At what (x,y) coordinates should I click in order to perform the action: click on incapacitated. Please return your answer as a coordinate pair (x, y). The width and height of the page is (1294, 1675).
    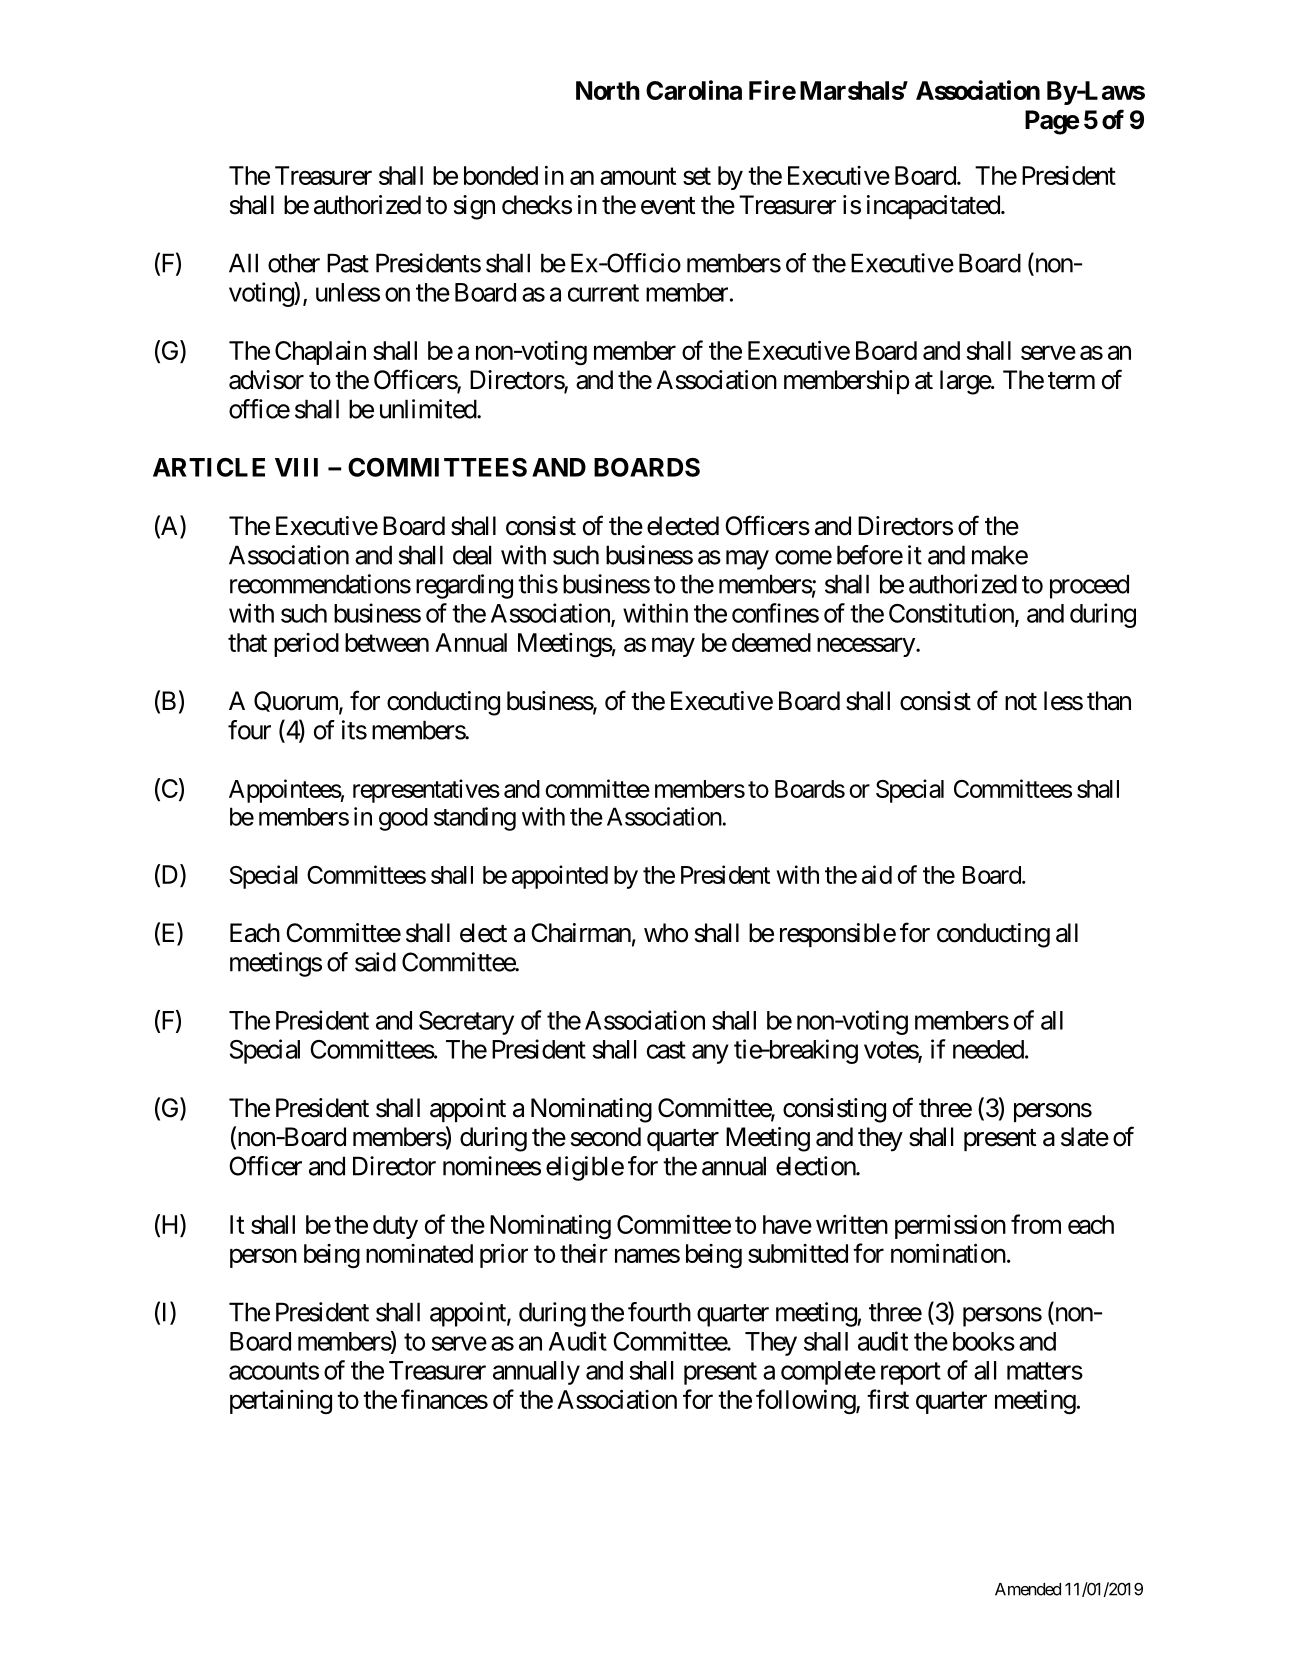
    Looking at the image, I should click on (933, 207).
